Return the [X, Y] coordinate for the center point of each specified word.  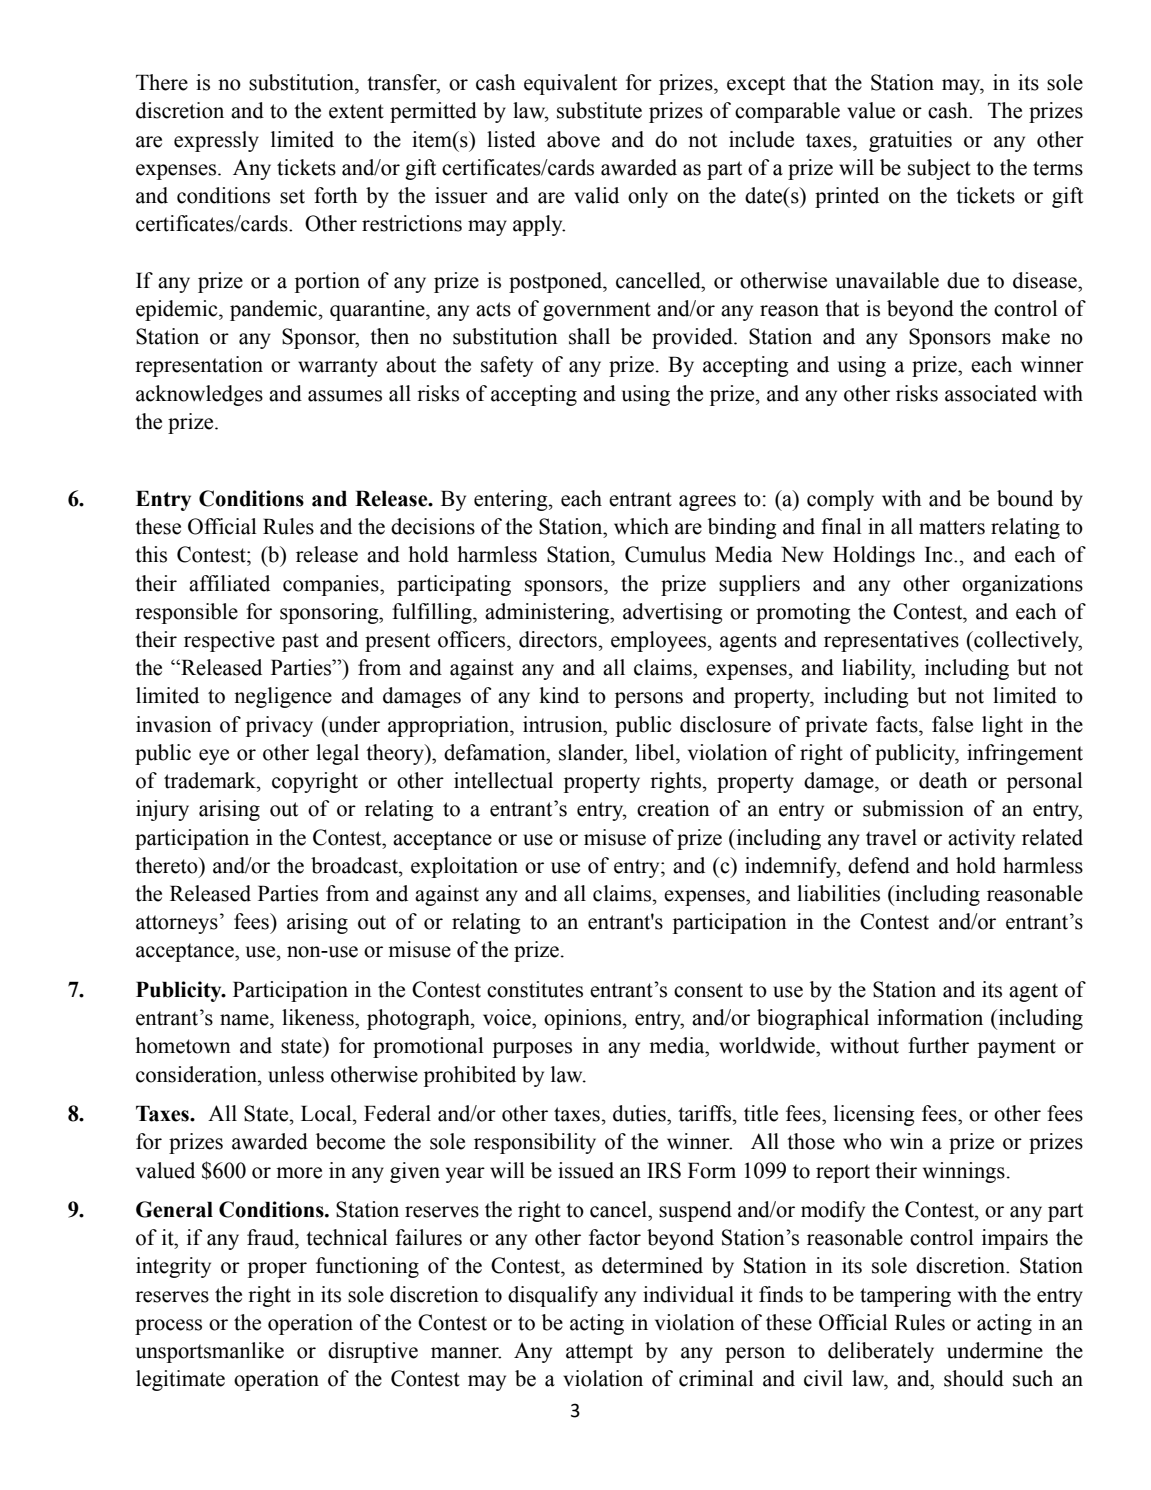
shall [589, 336]
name [245, 1020]
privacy [279, 726]
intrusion [564, 724]
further [938, 1045]
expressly [216, 141]
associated [991, 393]
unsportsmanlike [210, 1352]
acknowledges [199, 395]
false [952, 724]
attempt [599, 1353]
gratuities [910, 141]
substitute [599, 110]
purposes [532, 1050]
